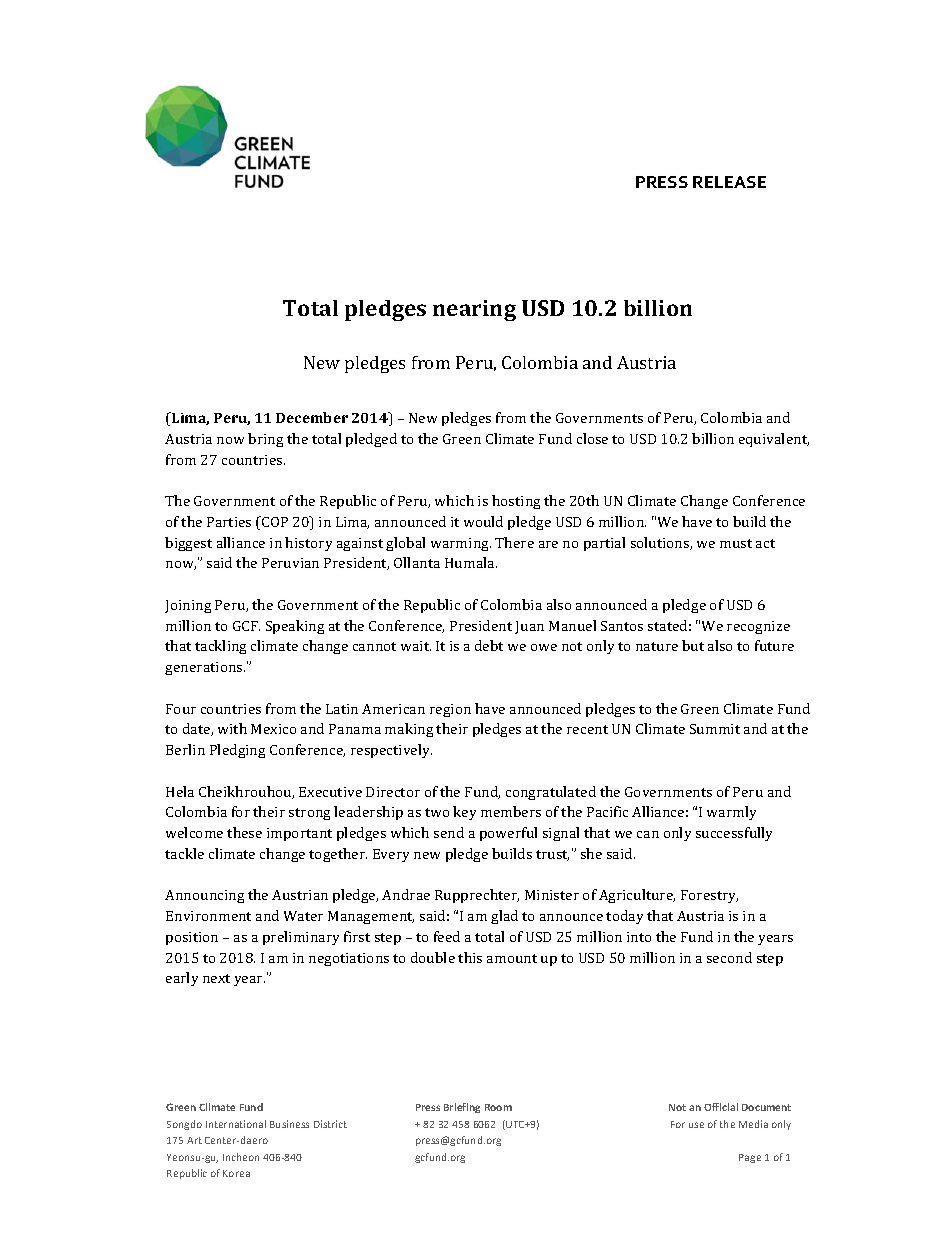  I want to click on nearing, so click(474, 310).
